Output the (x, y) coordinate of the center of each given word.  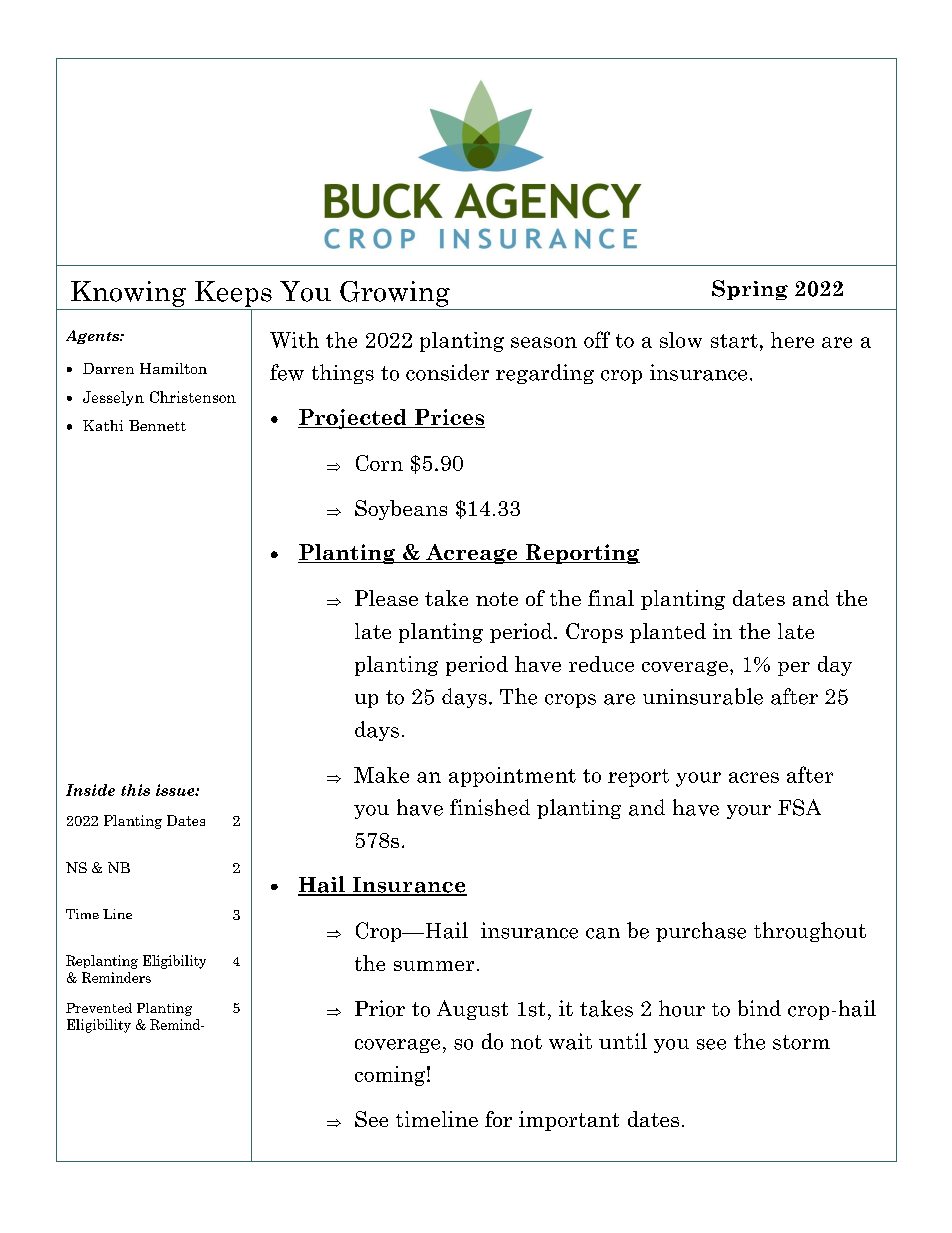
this (135, 790)
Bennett (157, 425)
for (498, 1119)
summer (434, 966)
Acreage (472, 554)
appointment (512, 777)
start (734, 341)
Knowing (128, 294)
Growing (395, 294)
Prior (380, 1008)
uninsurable (703, 696)
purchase (701, 932)
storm (801, 1042)
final (611, 598)
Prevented (99, 1008)
